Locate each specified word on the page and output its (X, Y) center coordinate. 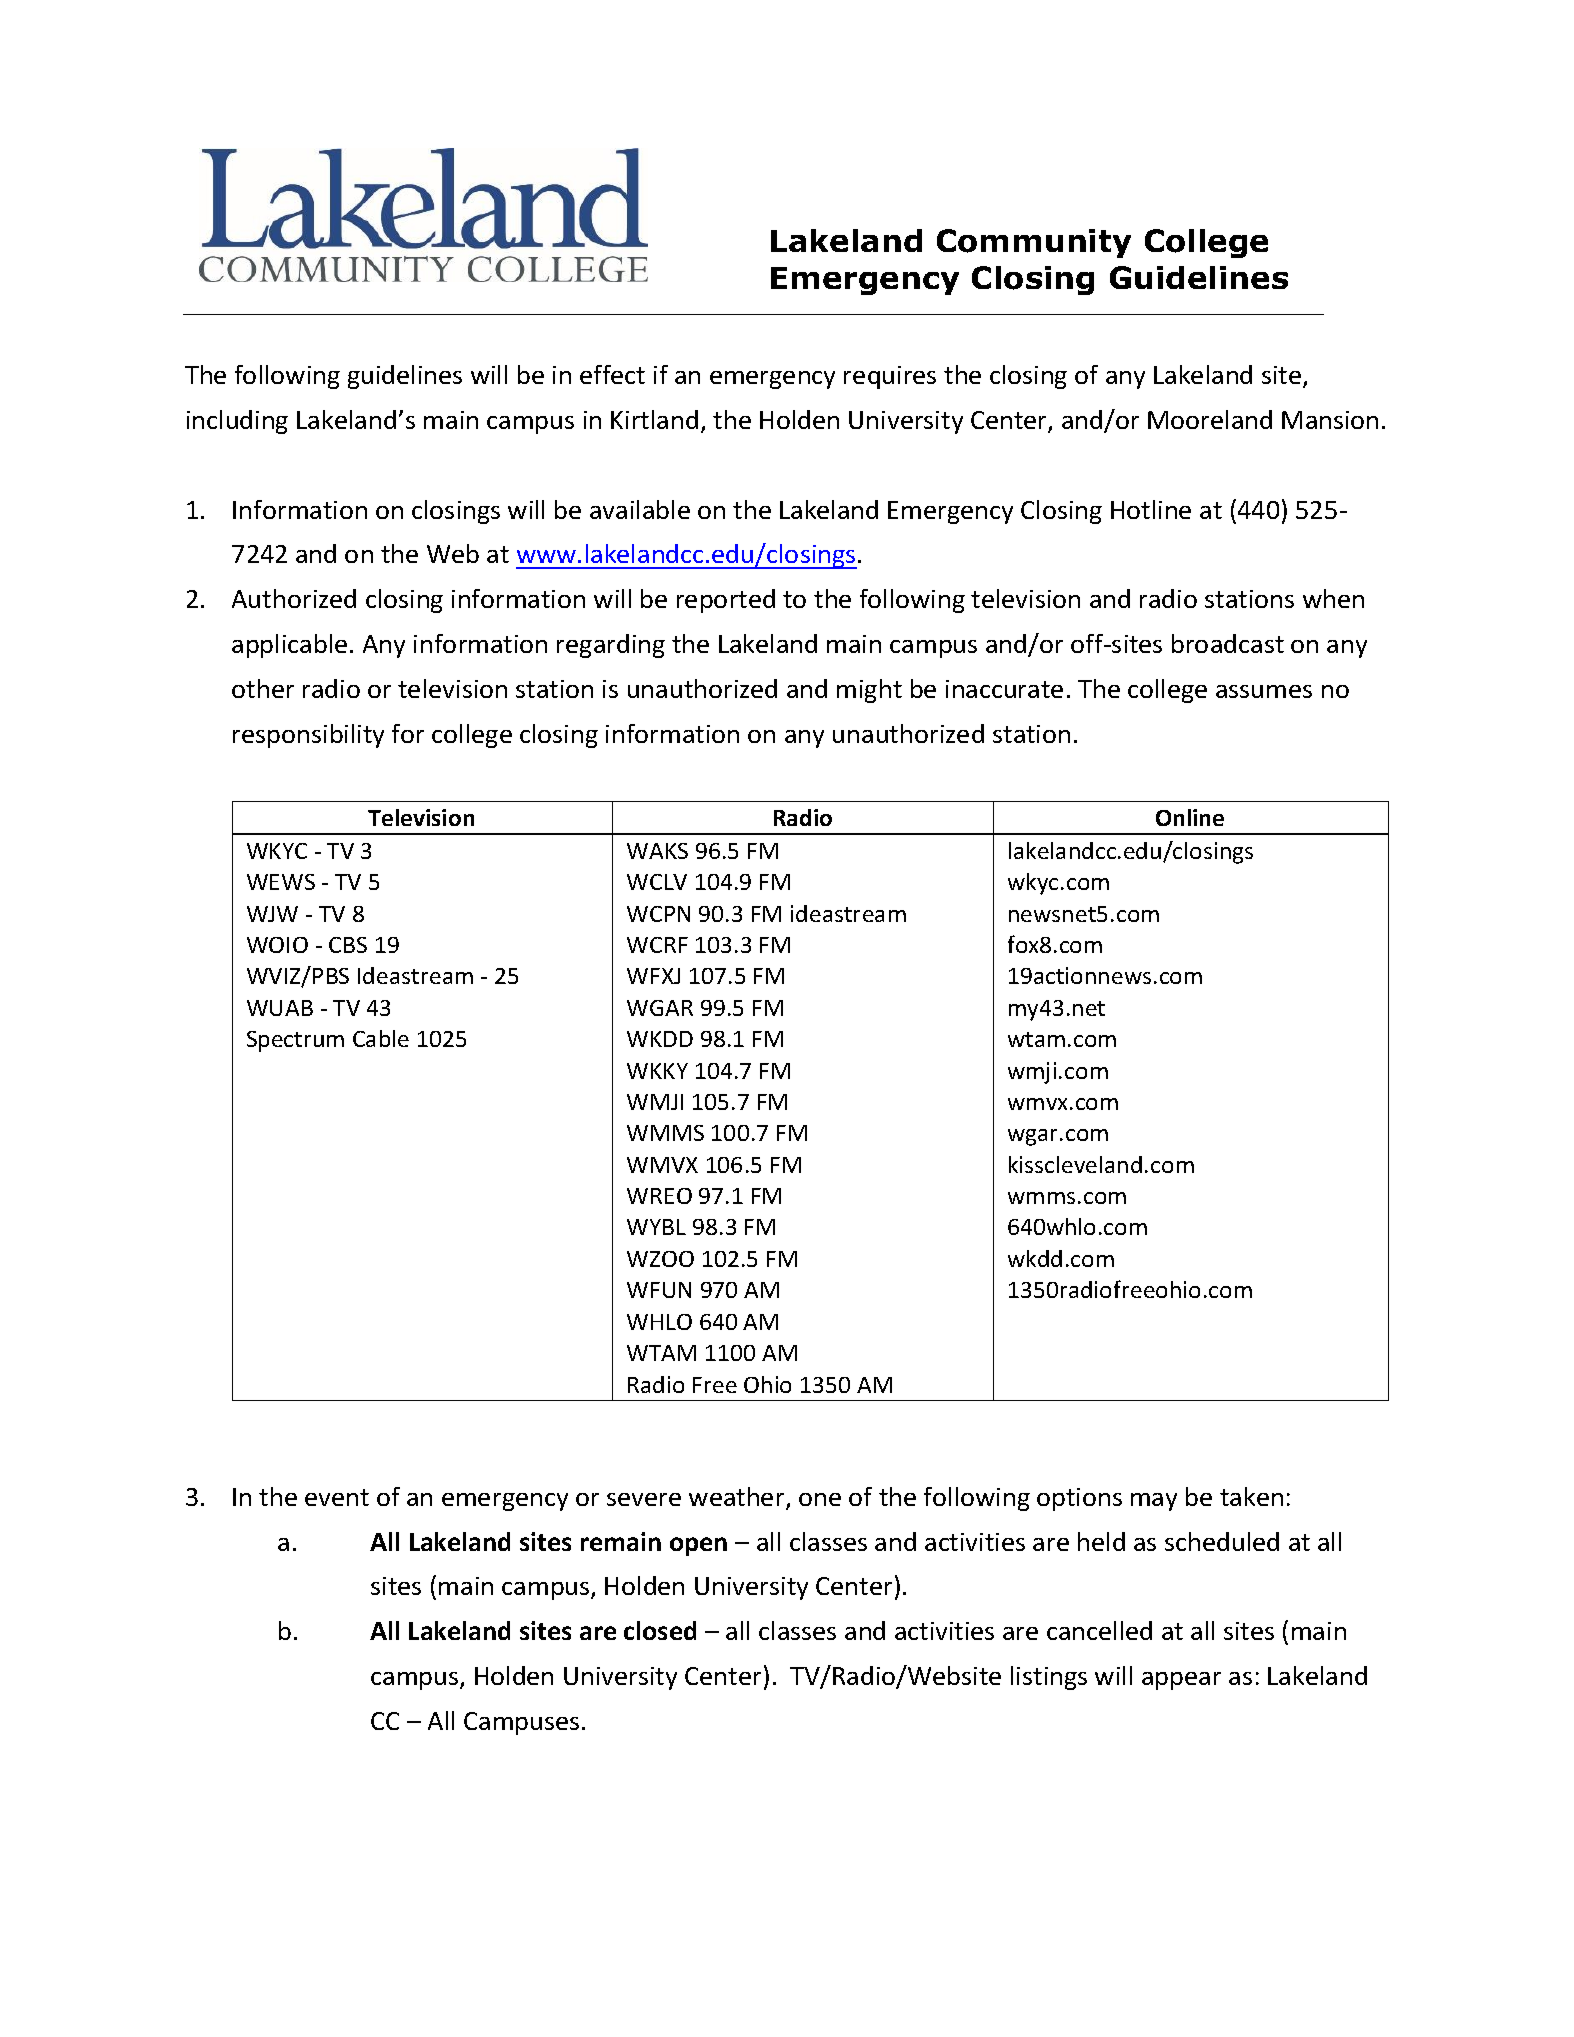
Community (1034, 243)
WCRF (657, 945)
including (237, 422)
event (337, 1497)
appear (1181, 1681)
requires (890, 377)
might (869, 691)
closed (660, 1630)
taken (1251, 1496)
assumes (1264, 691)
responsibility (308, 736)
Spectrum (295, 1041)
